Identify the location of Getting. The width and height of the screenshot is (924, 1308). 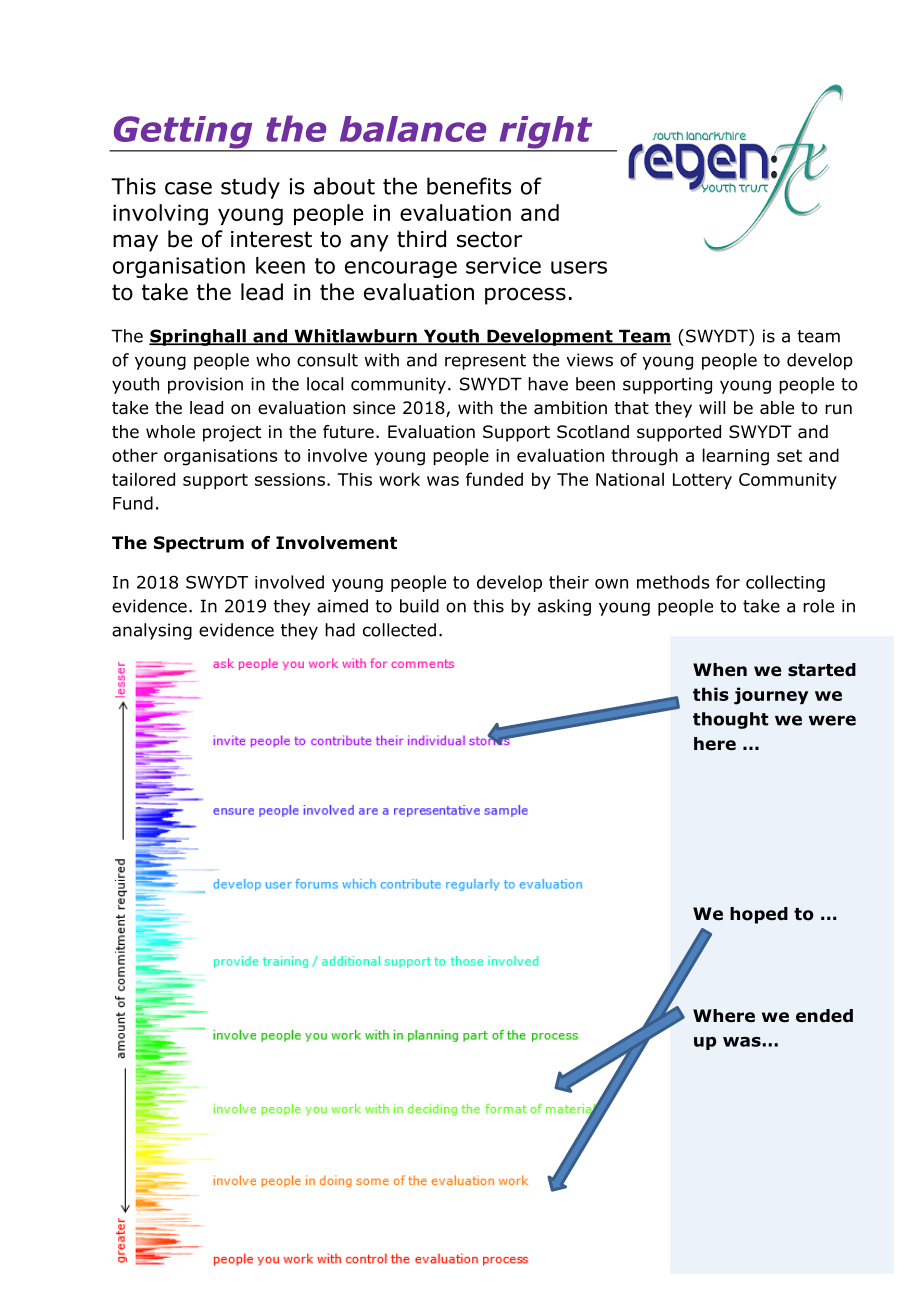
(183, 133).
